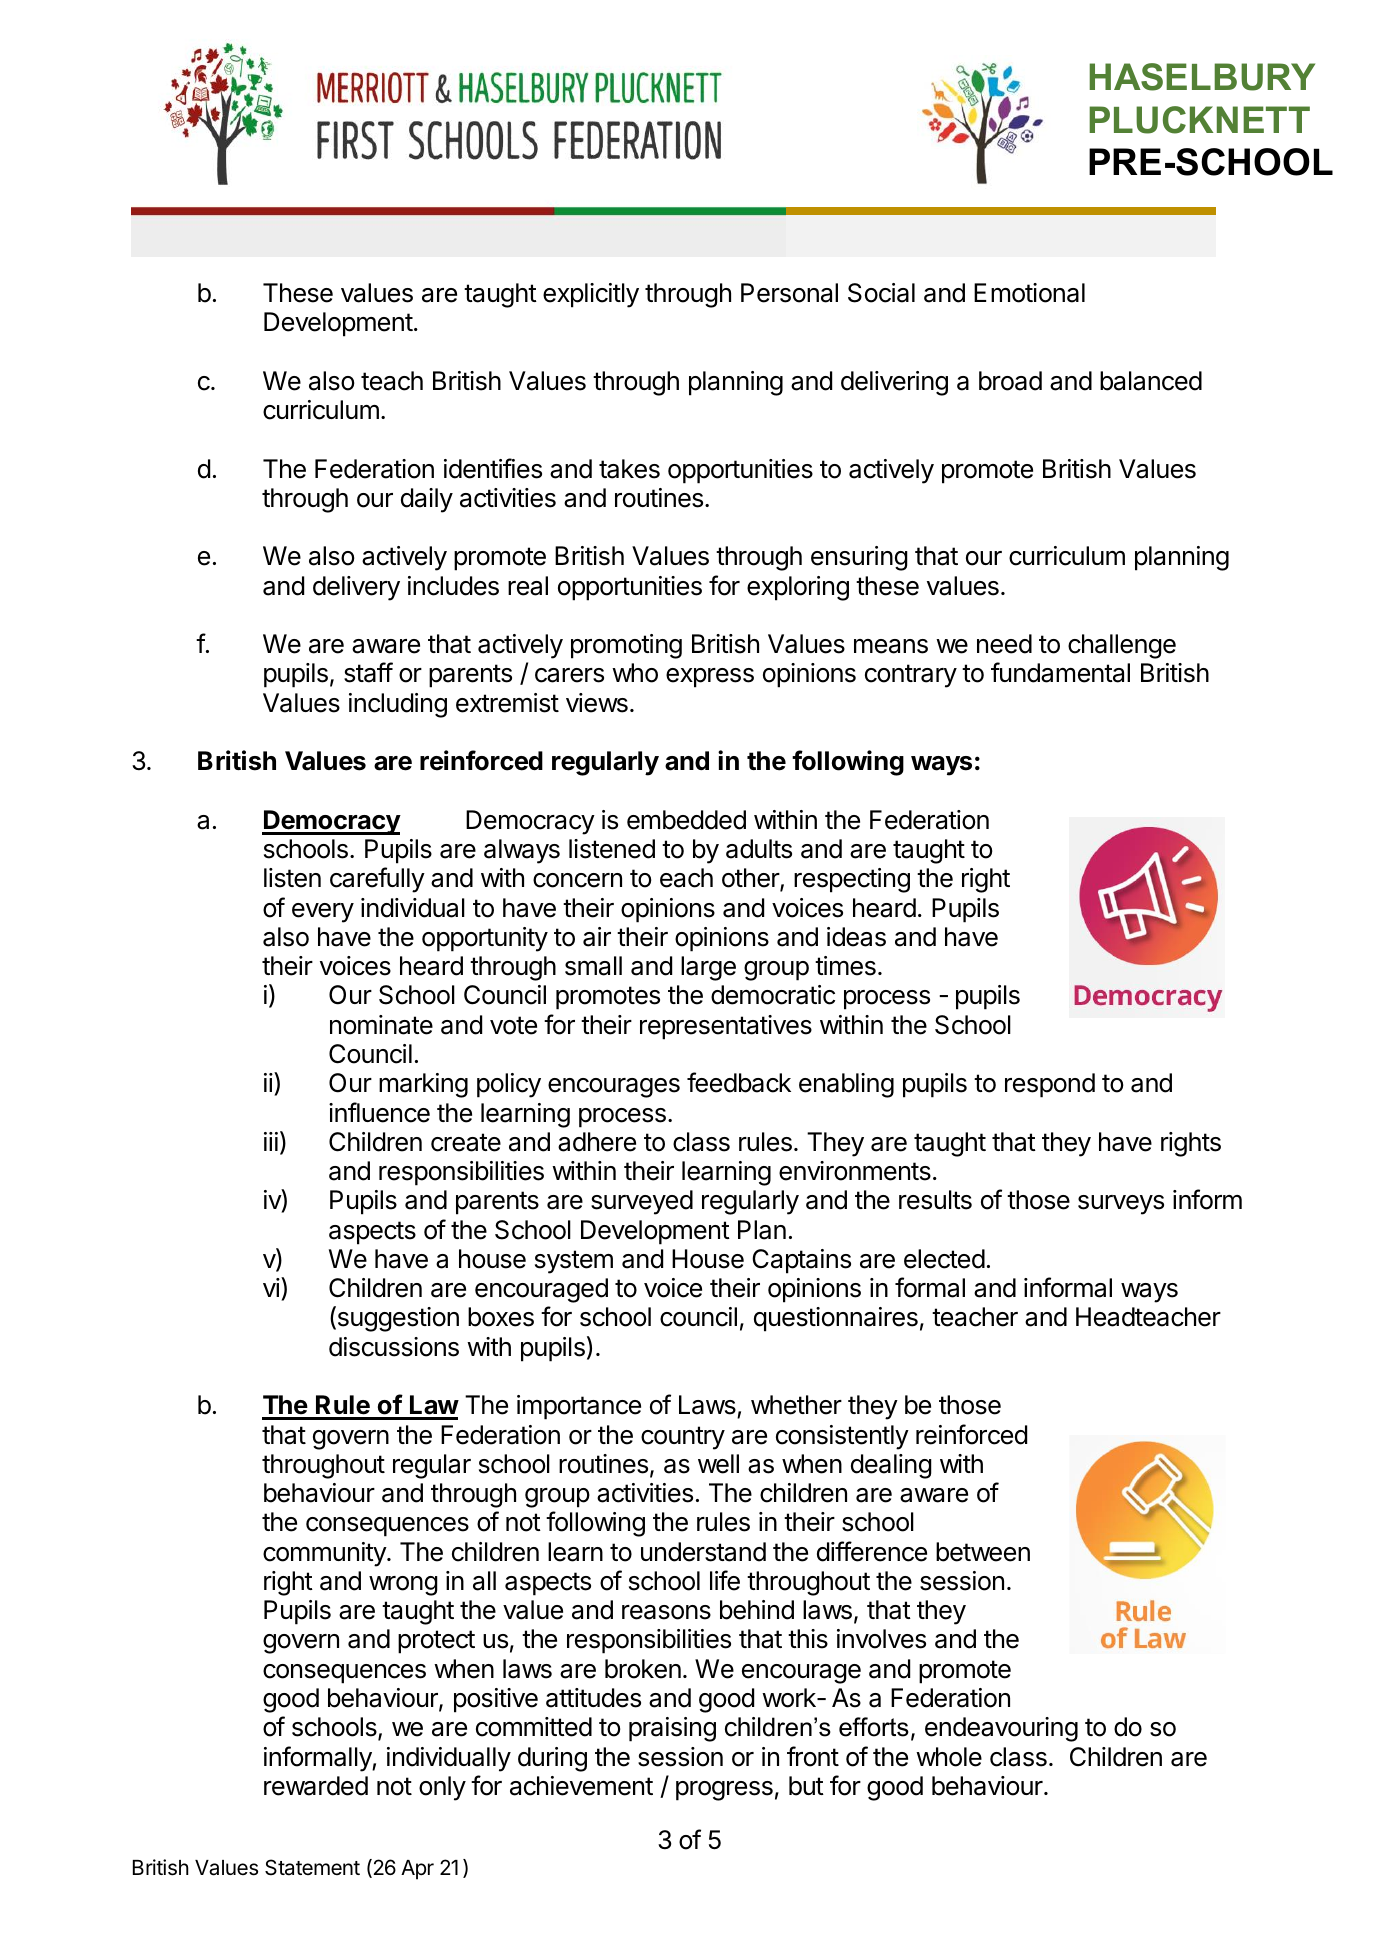  Describe the element at coordinates (789, 293) in the image. I see `Personal` at that location.
